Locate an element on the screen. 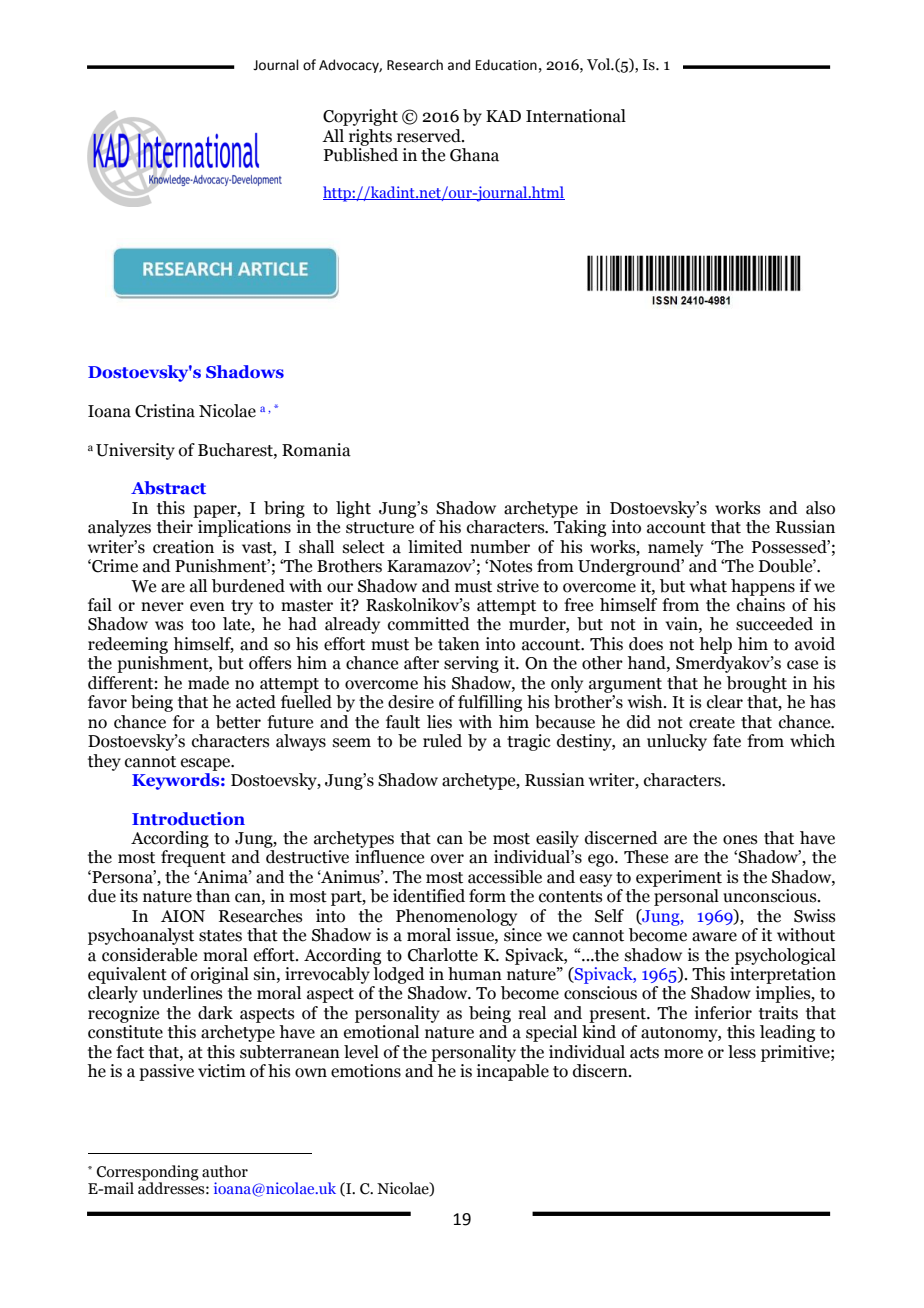  ones is located at coordinates (740, 840).
